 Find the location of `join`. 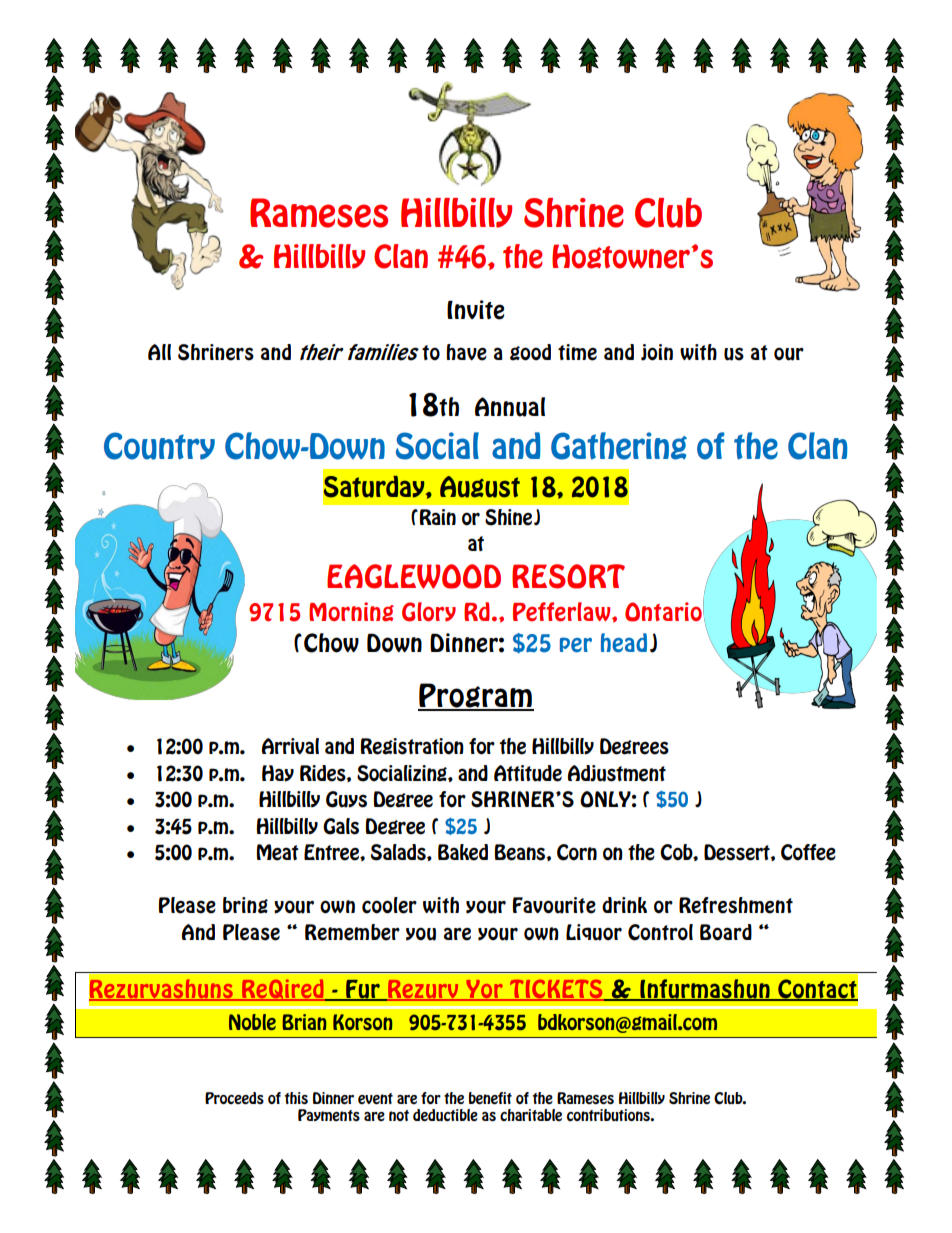

join is located at coordinates (657, 352).
